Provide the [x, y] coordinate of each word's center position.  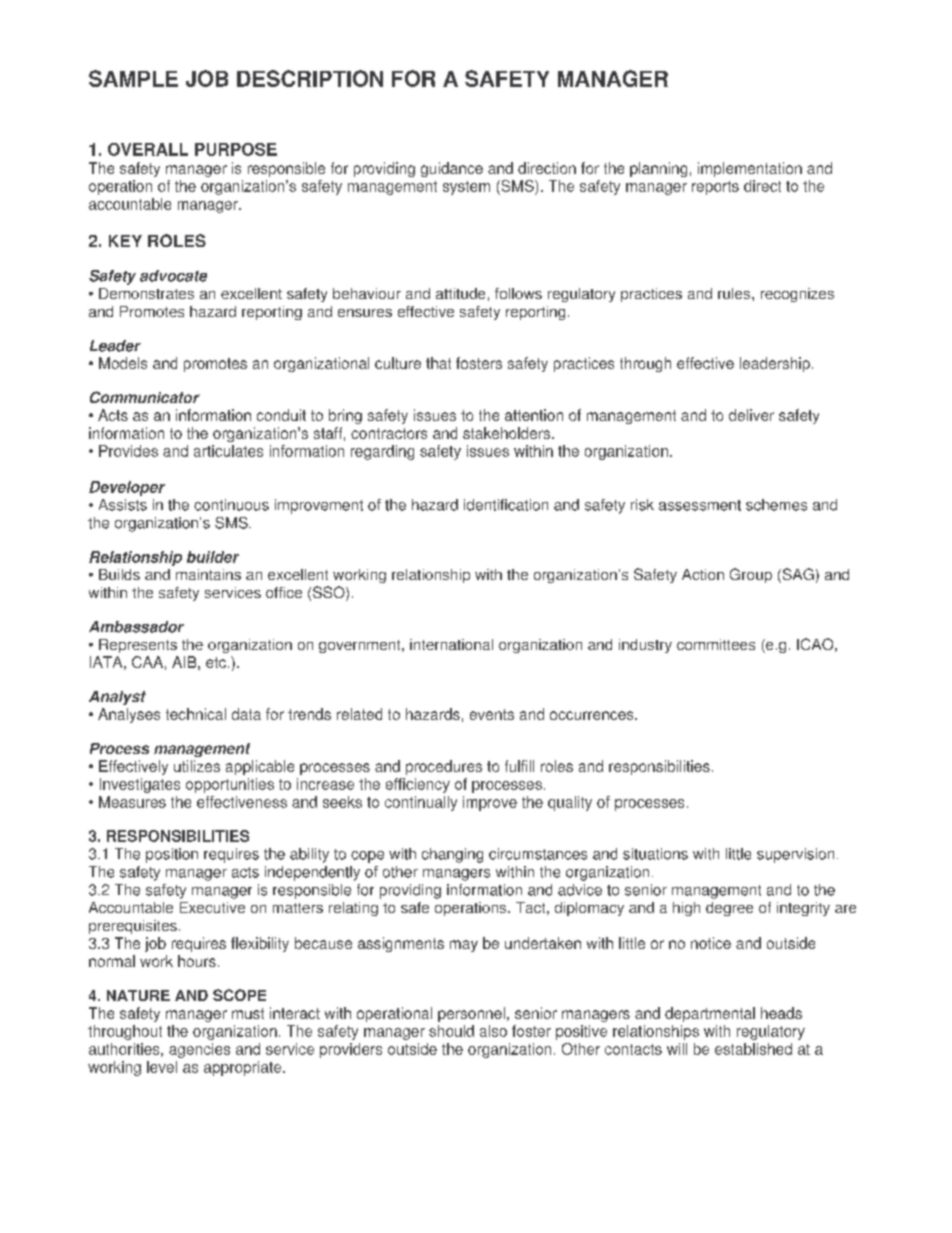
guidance [452, 169]
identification [506, 505]
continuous [231, 505]
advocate [173, 276]
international [451, 644]
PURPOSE [236, 149]
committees [716, 644]
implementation [750, 169]
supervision [795, 855]
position [172, 855]
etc [216, 662]
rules [735, 293]
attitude [460, 293]
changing [452, 855]
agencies [199, 1050]
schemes [776, 505]
